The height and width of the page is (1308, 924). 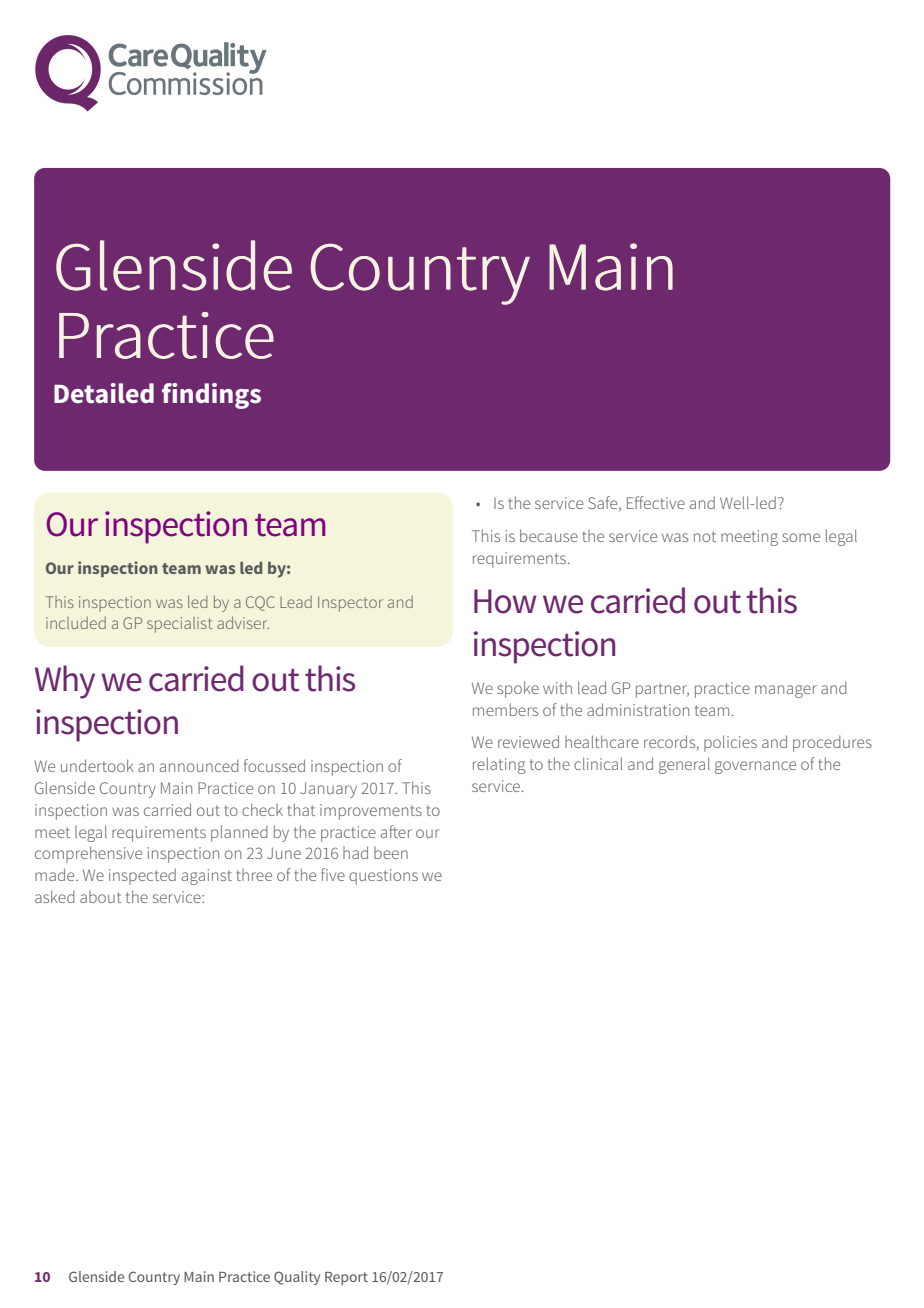 What do you see at coordinates (786, 691) in the page?
I see `manager` at bounding box center [786, 691].
